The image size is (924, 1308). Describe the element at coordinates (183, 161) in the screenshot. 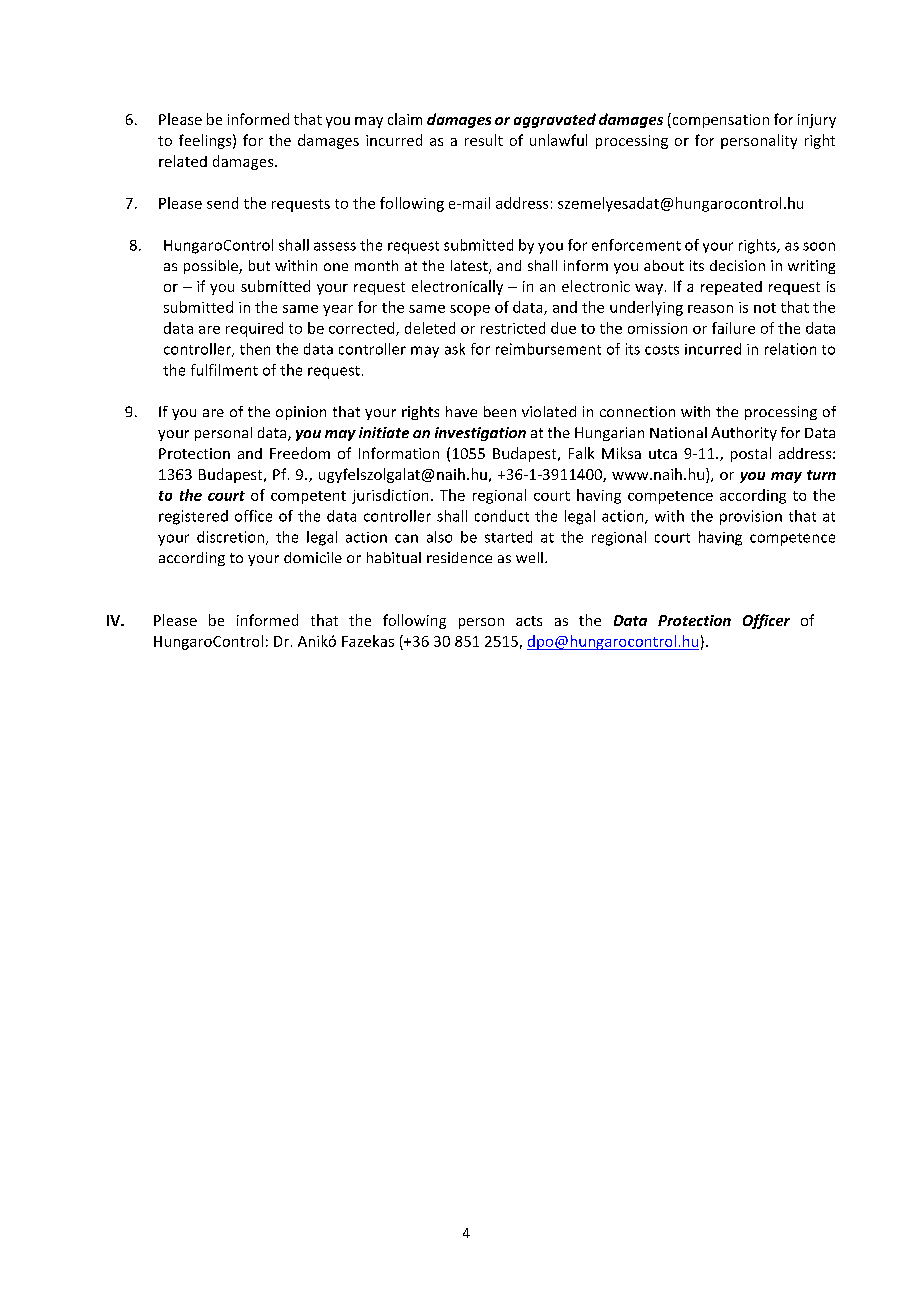

I see `related` at that location.
